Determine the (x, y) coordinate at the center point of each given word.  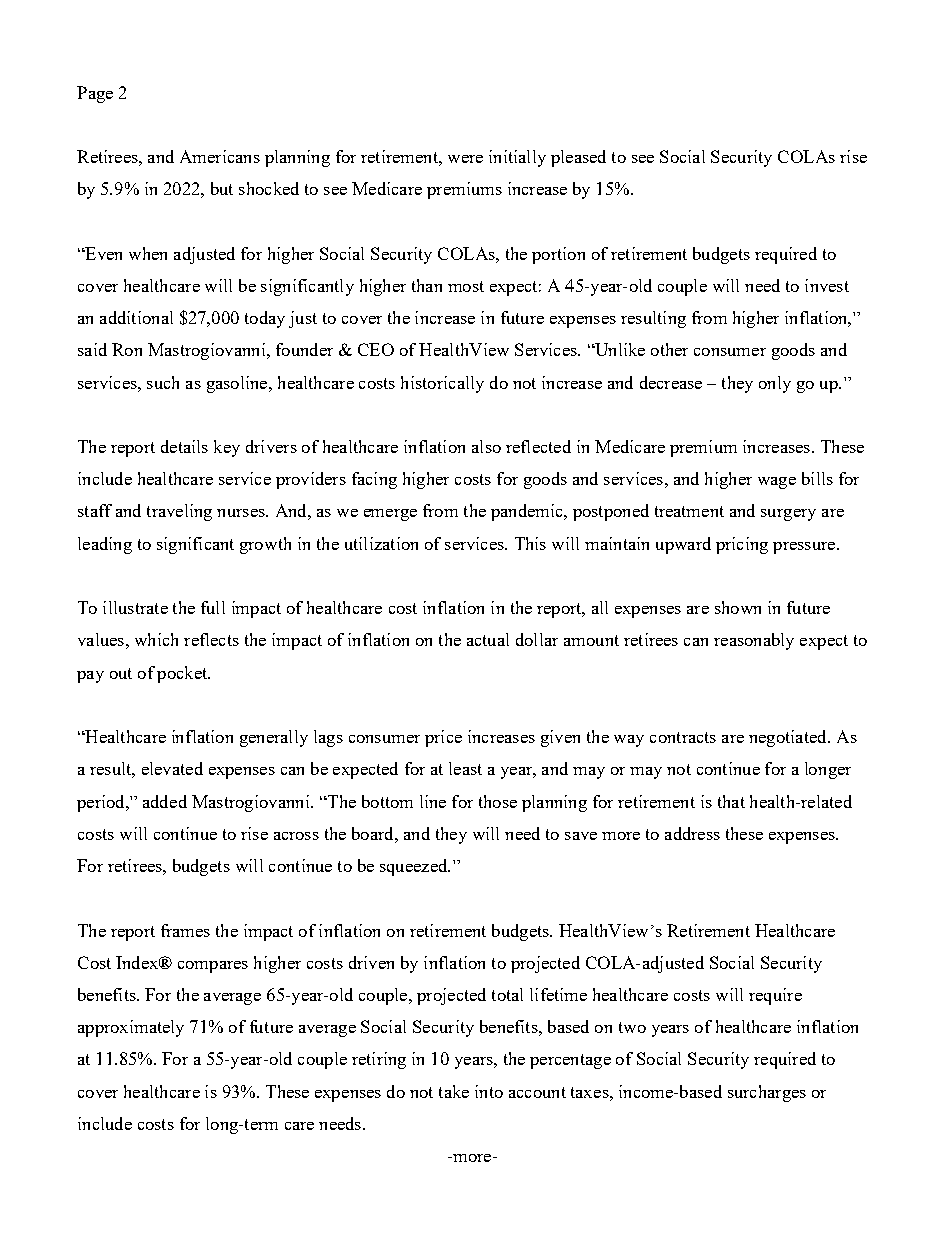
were (465, 159)
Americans (220, 156)
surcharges (767, 1093)
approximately (131, 1028)
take (454, 1091)
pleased (578, 158)
